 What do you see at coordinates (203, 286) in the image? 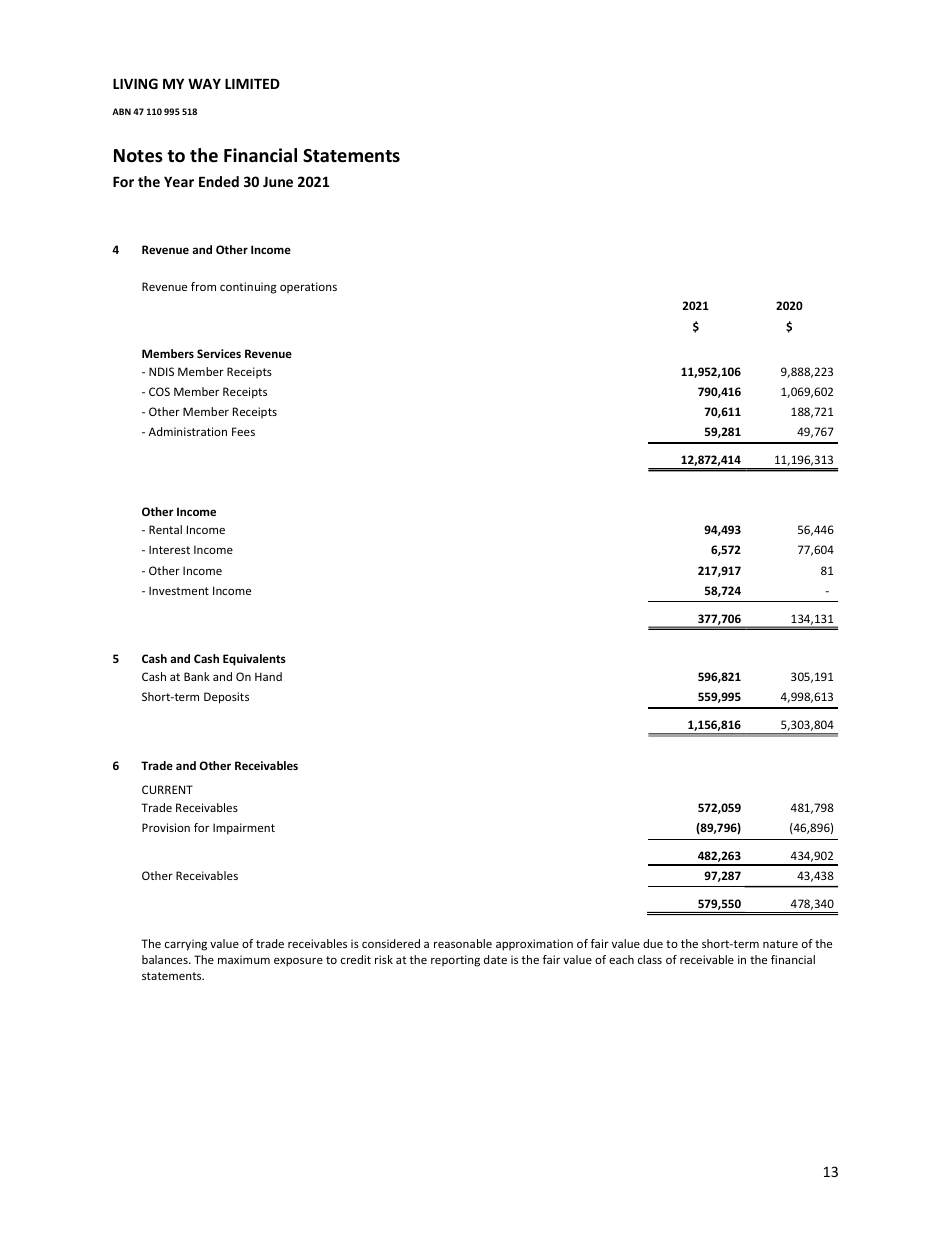
I see `from` at bounding box center [203, 286].
